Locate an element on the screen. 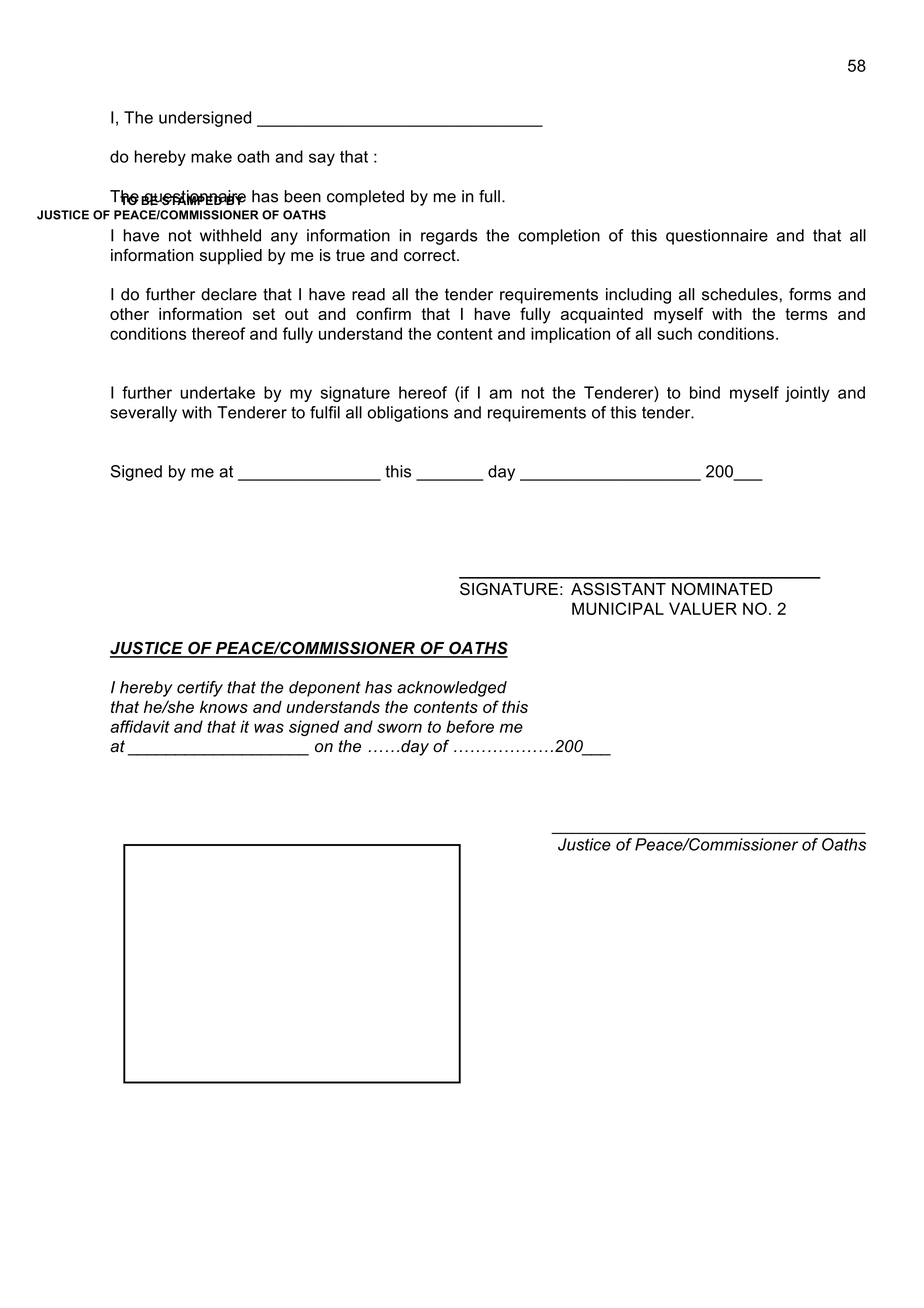 This screenshot has width=924, height=1308. before is located at coordinates (470, 726).
